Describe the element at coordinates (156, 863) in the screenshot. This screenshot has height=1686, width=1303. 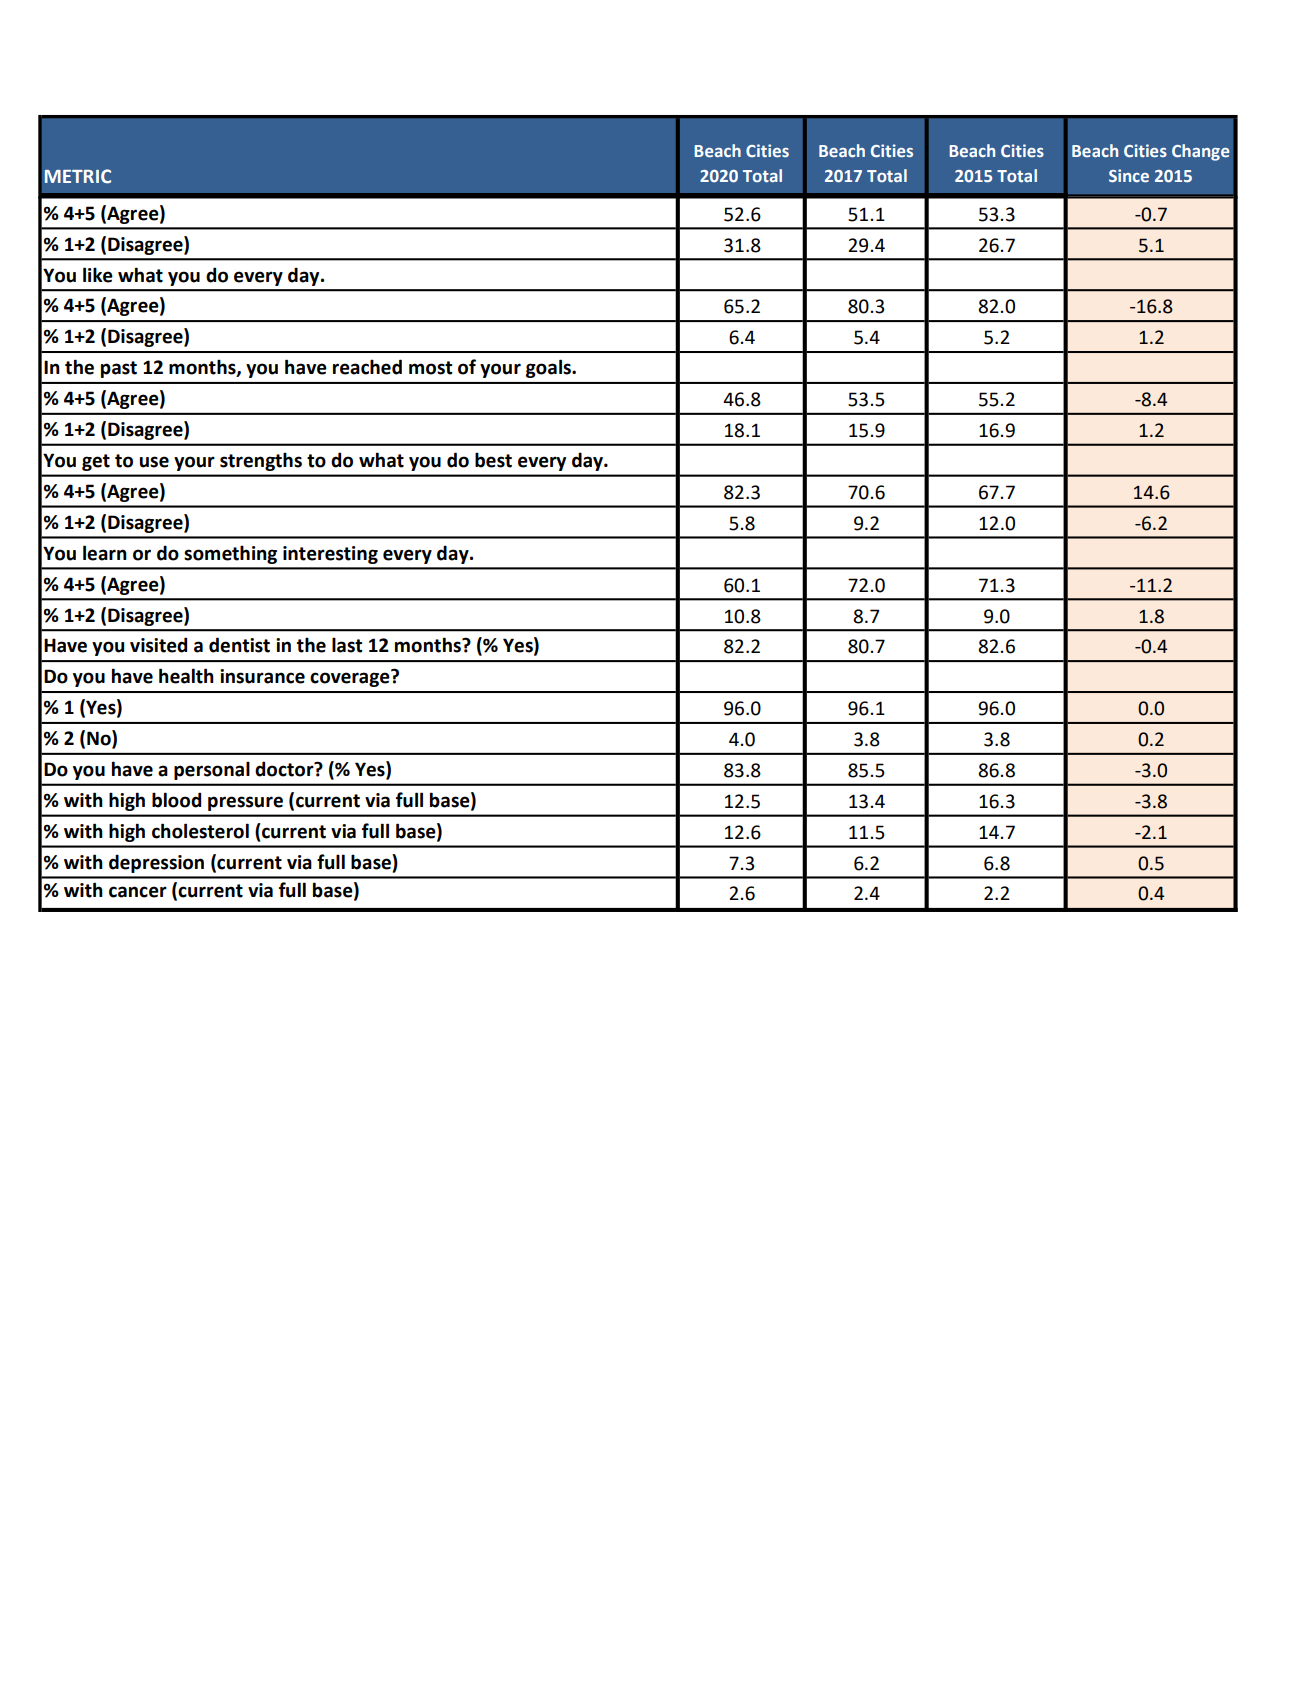
I see `depression` at that location.
